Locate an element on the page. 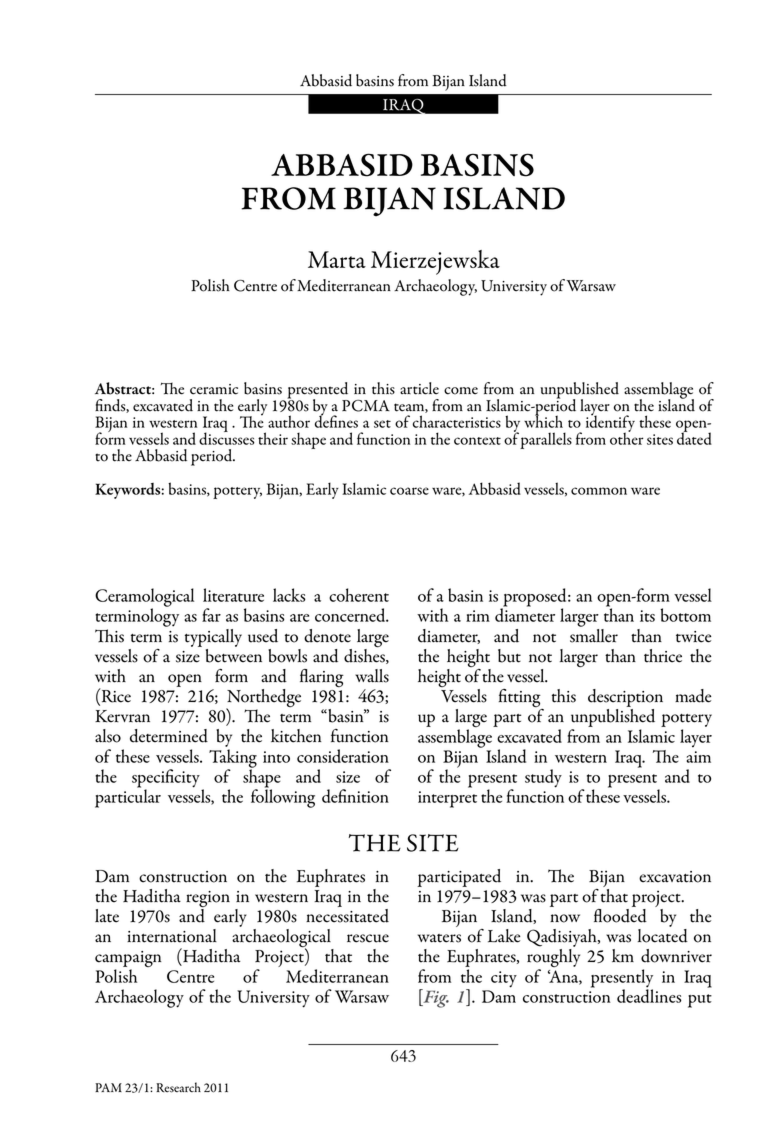 The width and height of the image is (783, 1139). deadlines is located at coordinates (649, 995).
